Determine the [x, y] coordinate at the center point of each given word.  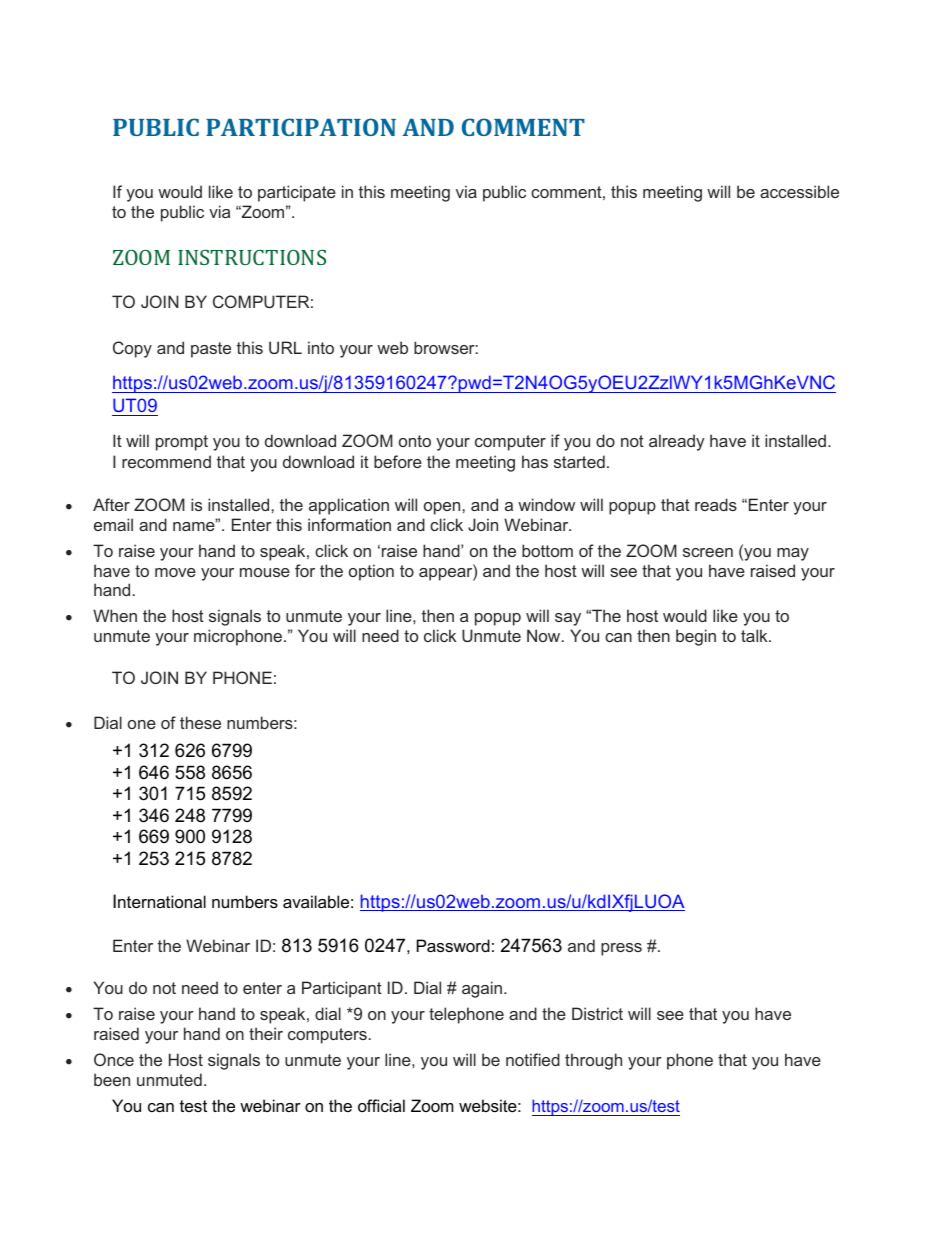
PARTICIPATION [301, 127]
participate [297, 193]
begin [696, 637]
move [175, 572]
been [112, 1079]
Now [545, 635]
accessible [799, 191]
